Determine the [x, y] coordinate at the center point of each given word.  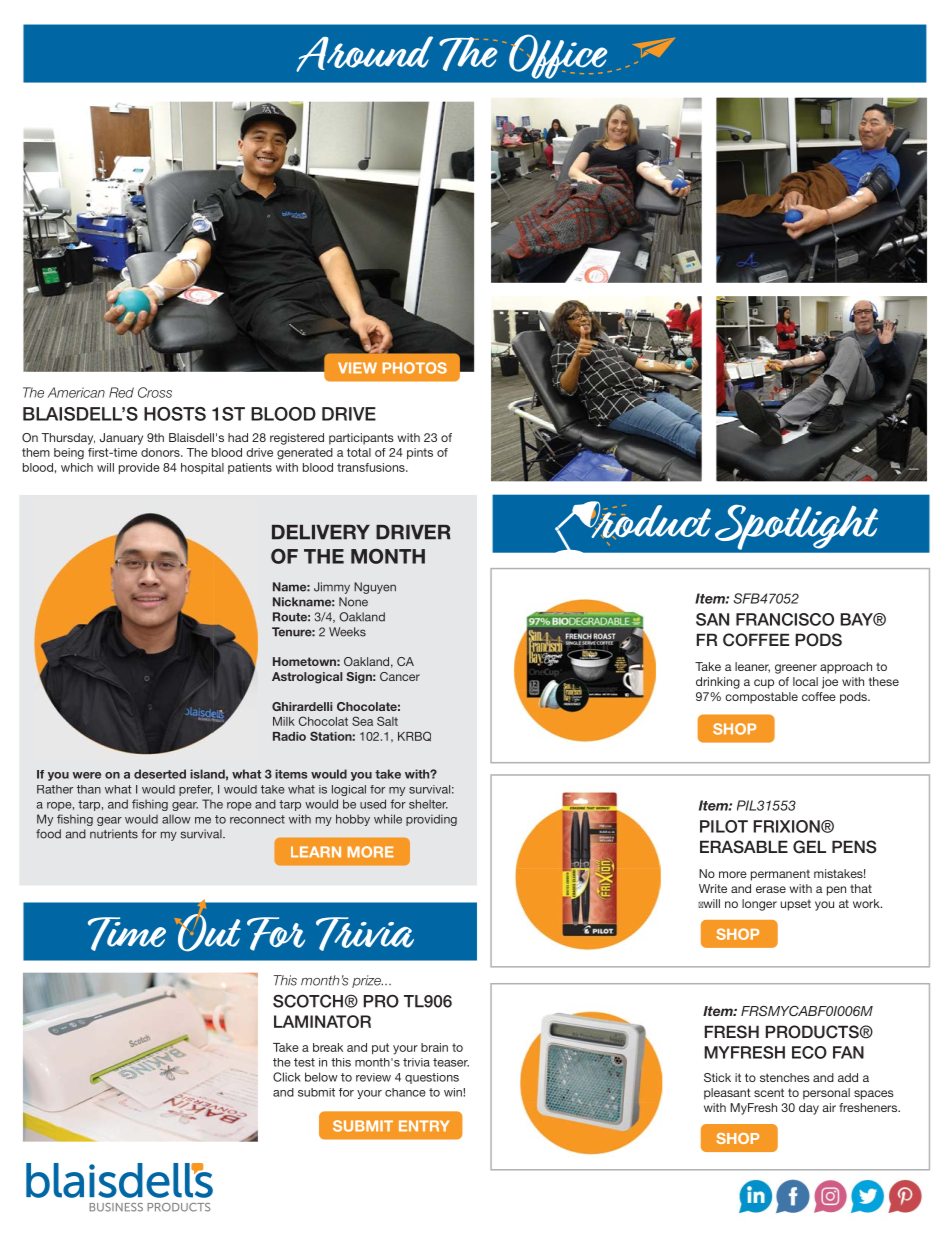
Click [287, 1077]
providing [431, 820]
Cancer [400, 676]
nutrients [114, 834]
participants [361, 439]
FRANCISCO [785, 619]
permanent [780, 875]
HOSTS [175, 414]
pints [420, 453]
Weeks [347, 632]
